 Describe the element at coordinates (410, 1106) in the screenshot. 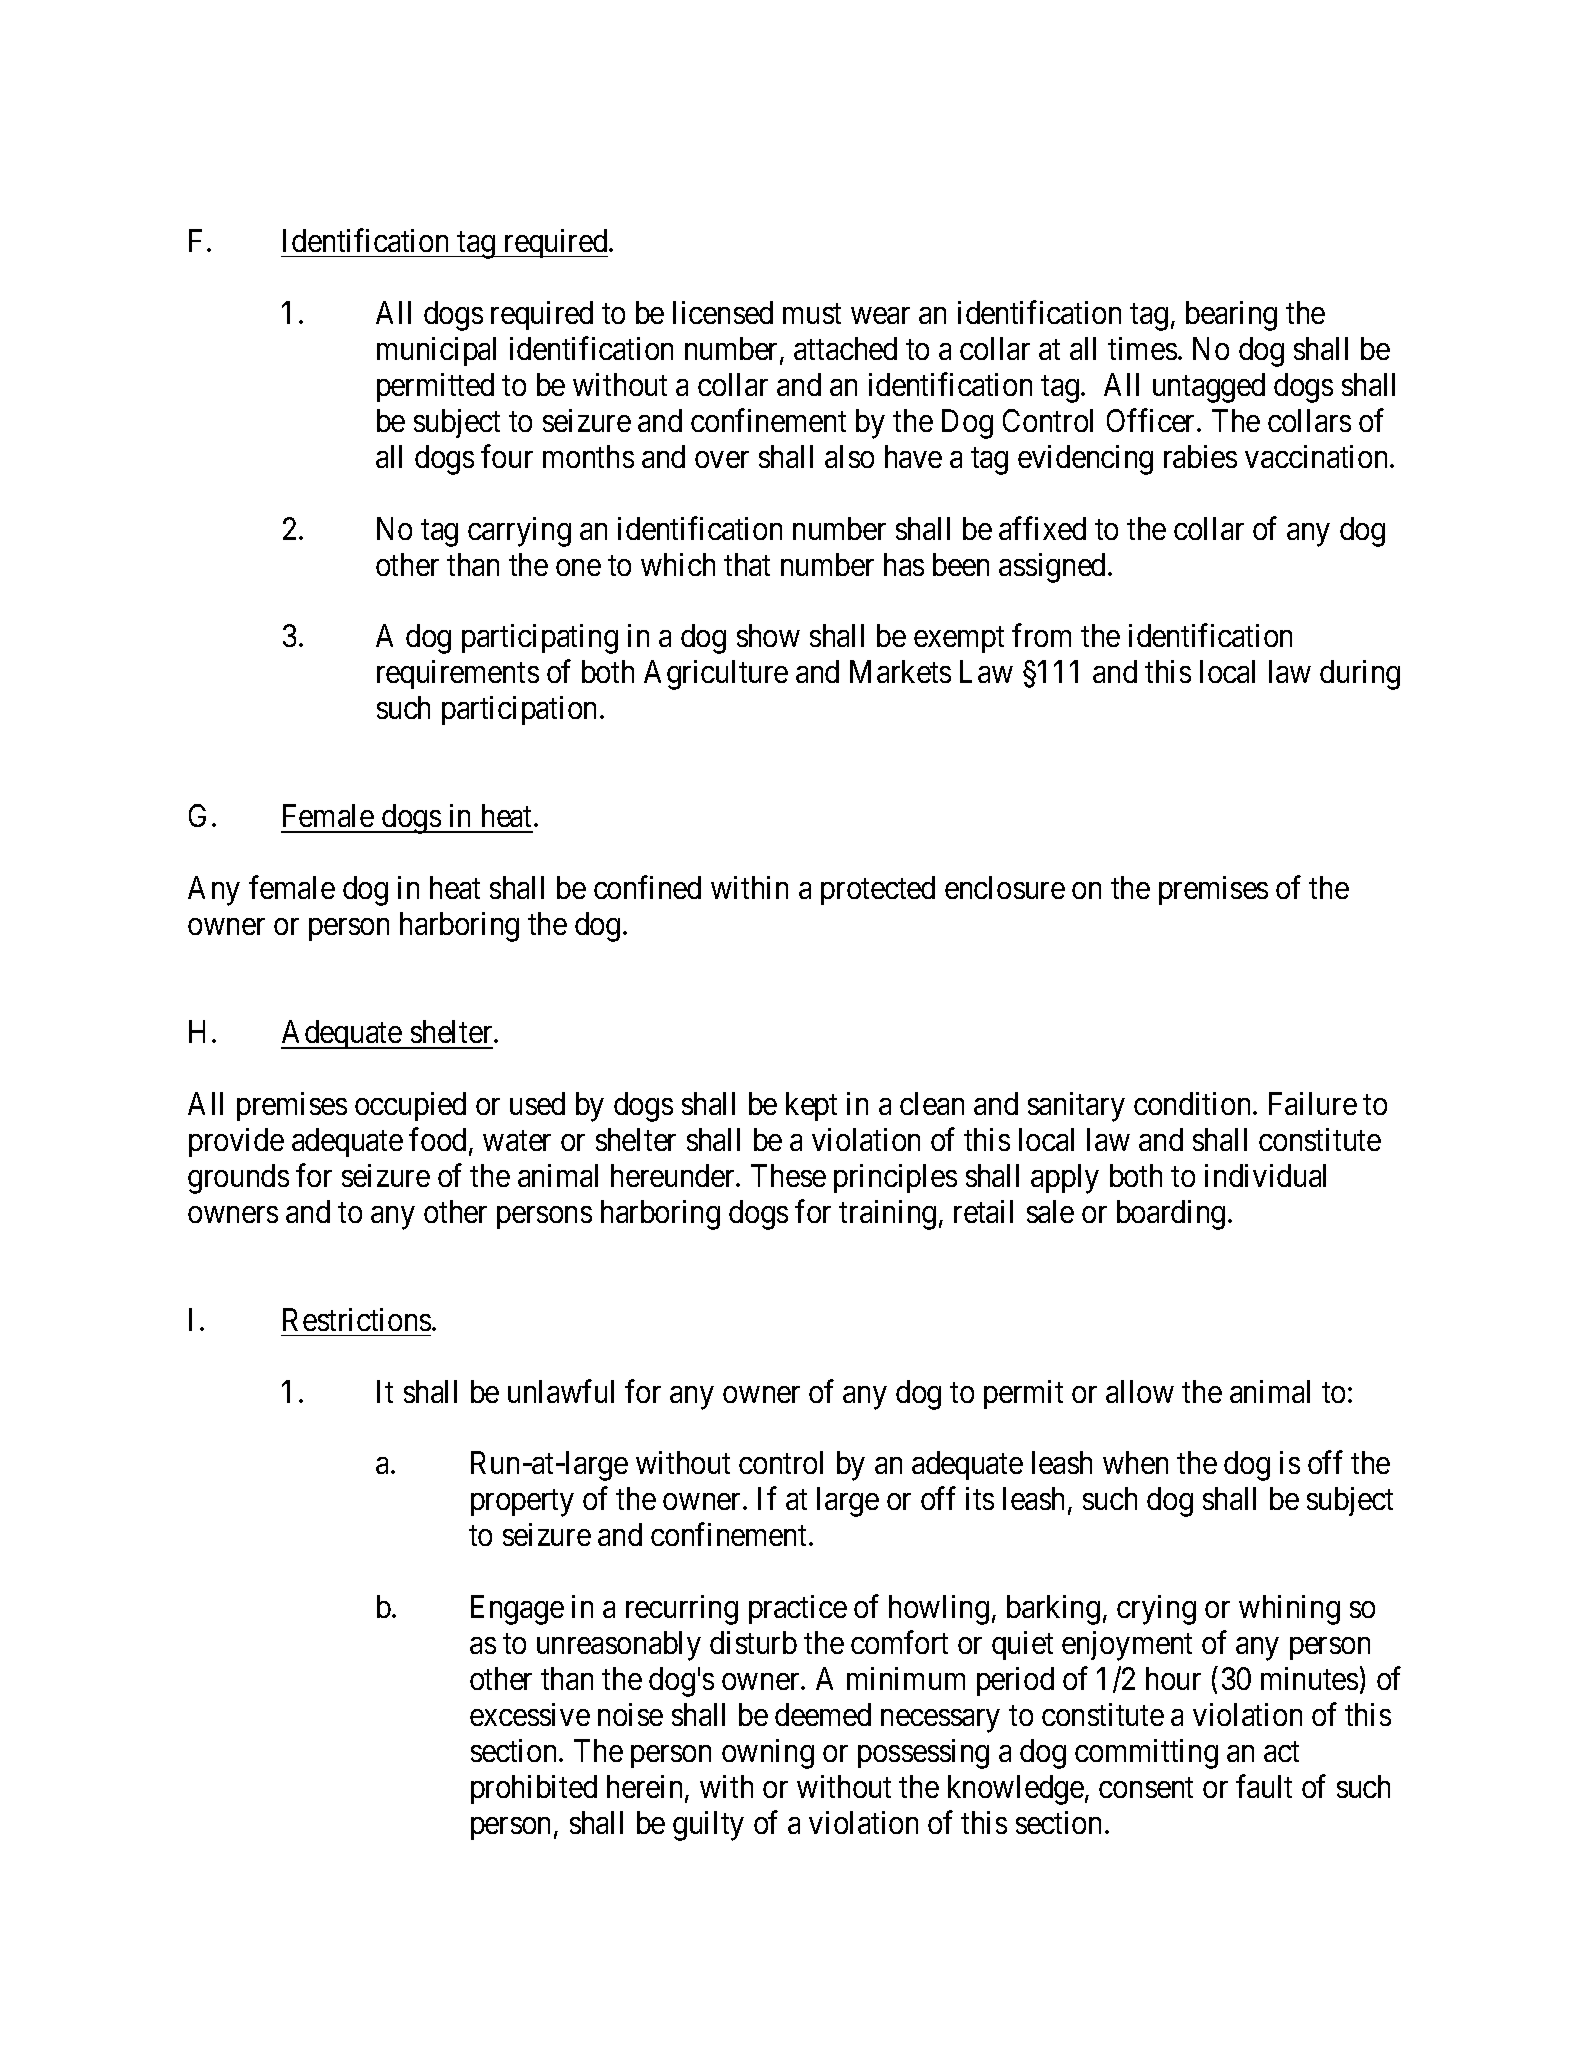

I see `occupied` at that location.
